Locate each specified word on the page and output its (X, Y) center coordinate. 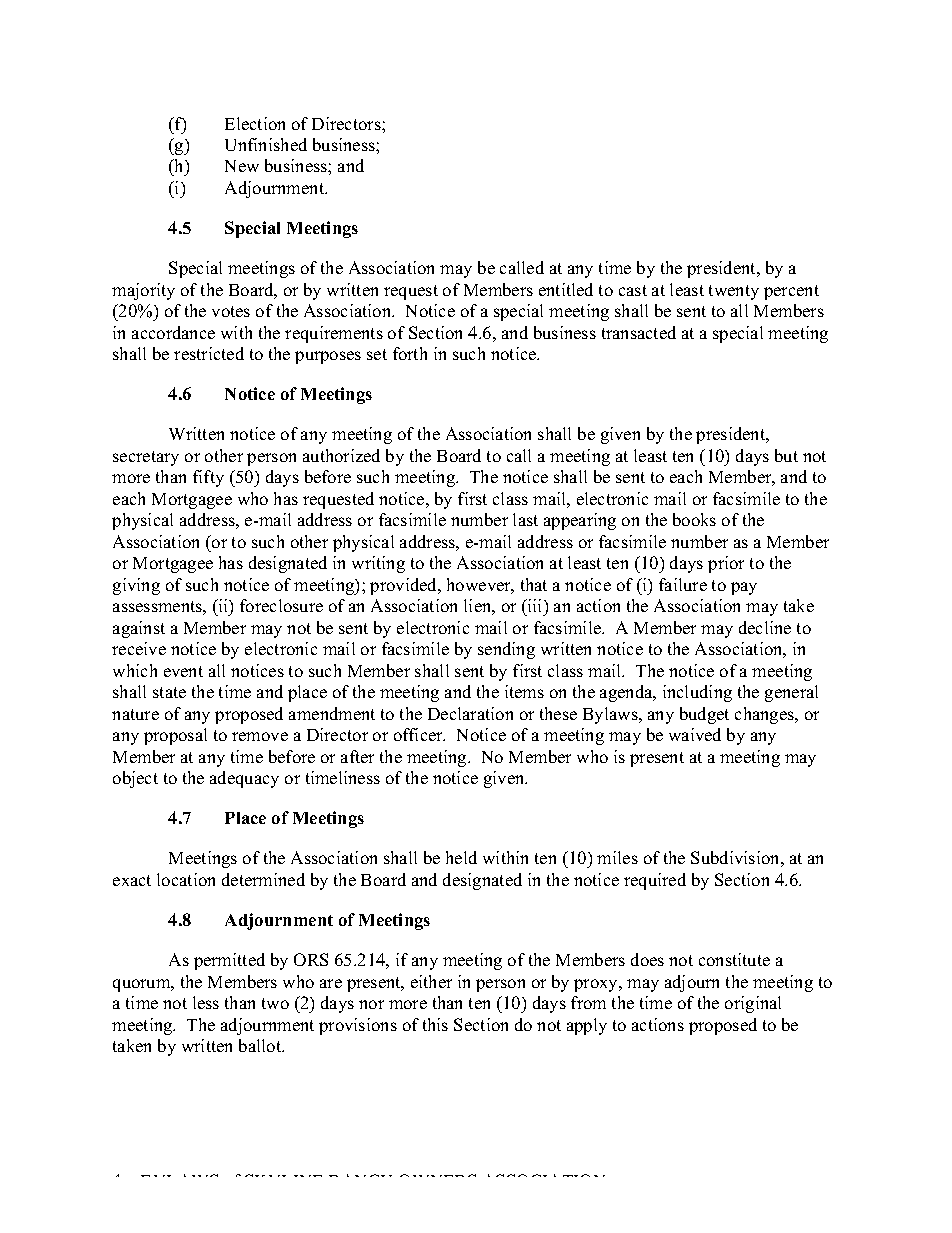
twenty (734, 292)
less (206, 1002)
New (242, 166)
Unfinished (266, 144)
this (435, 1024)
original (753, 1004)
